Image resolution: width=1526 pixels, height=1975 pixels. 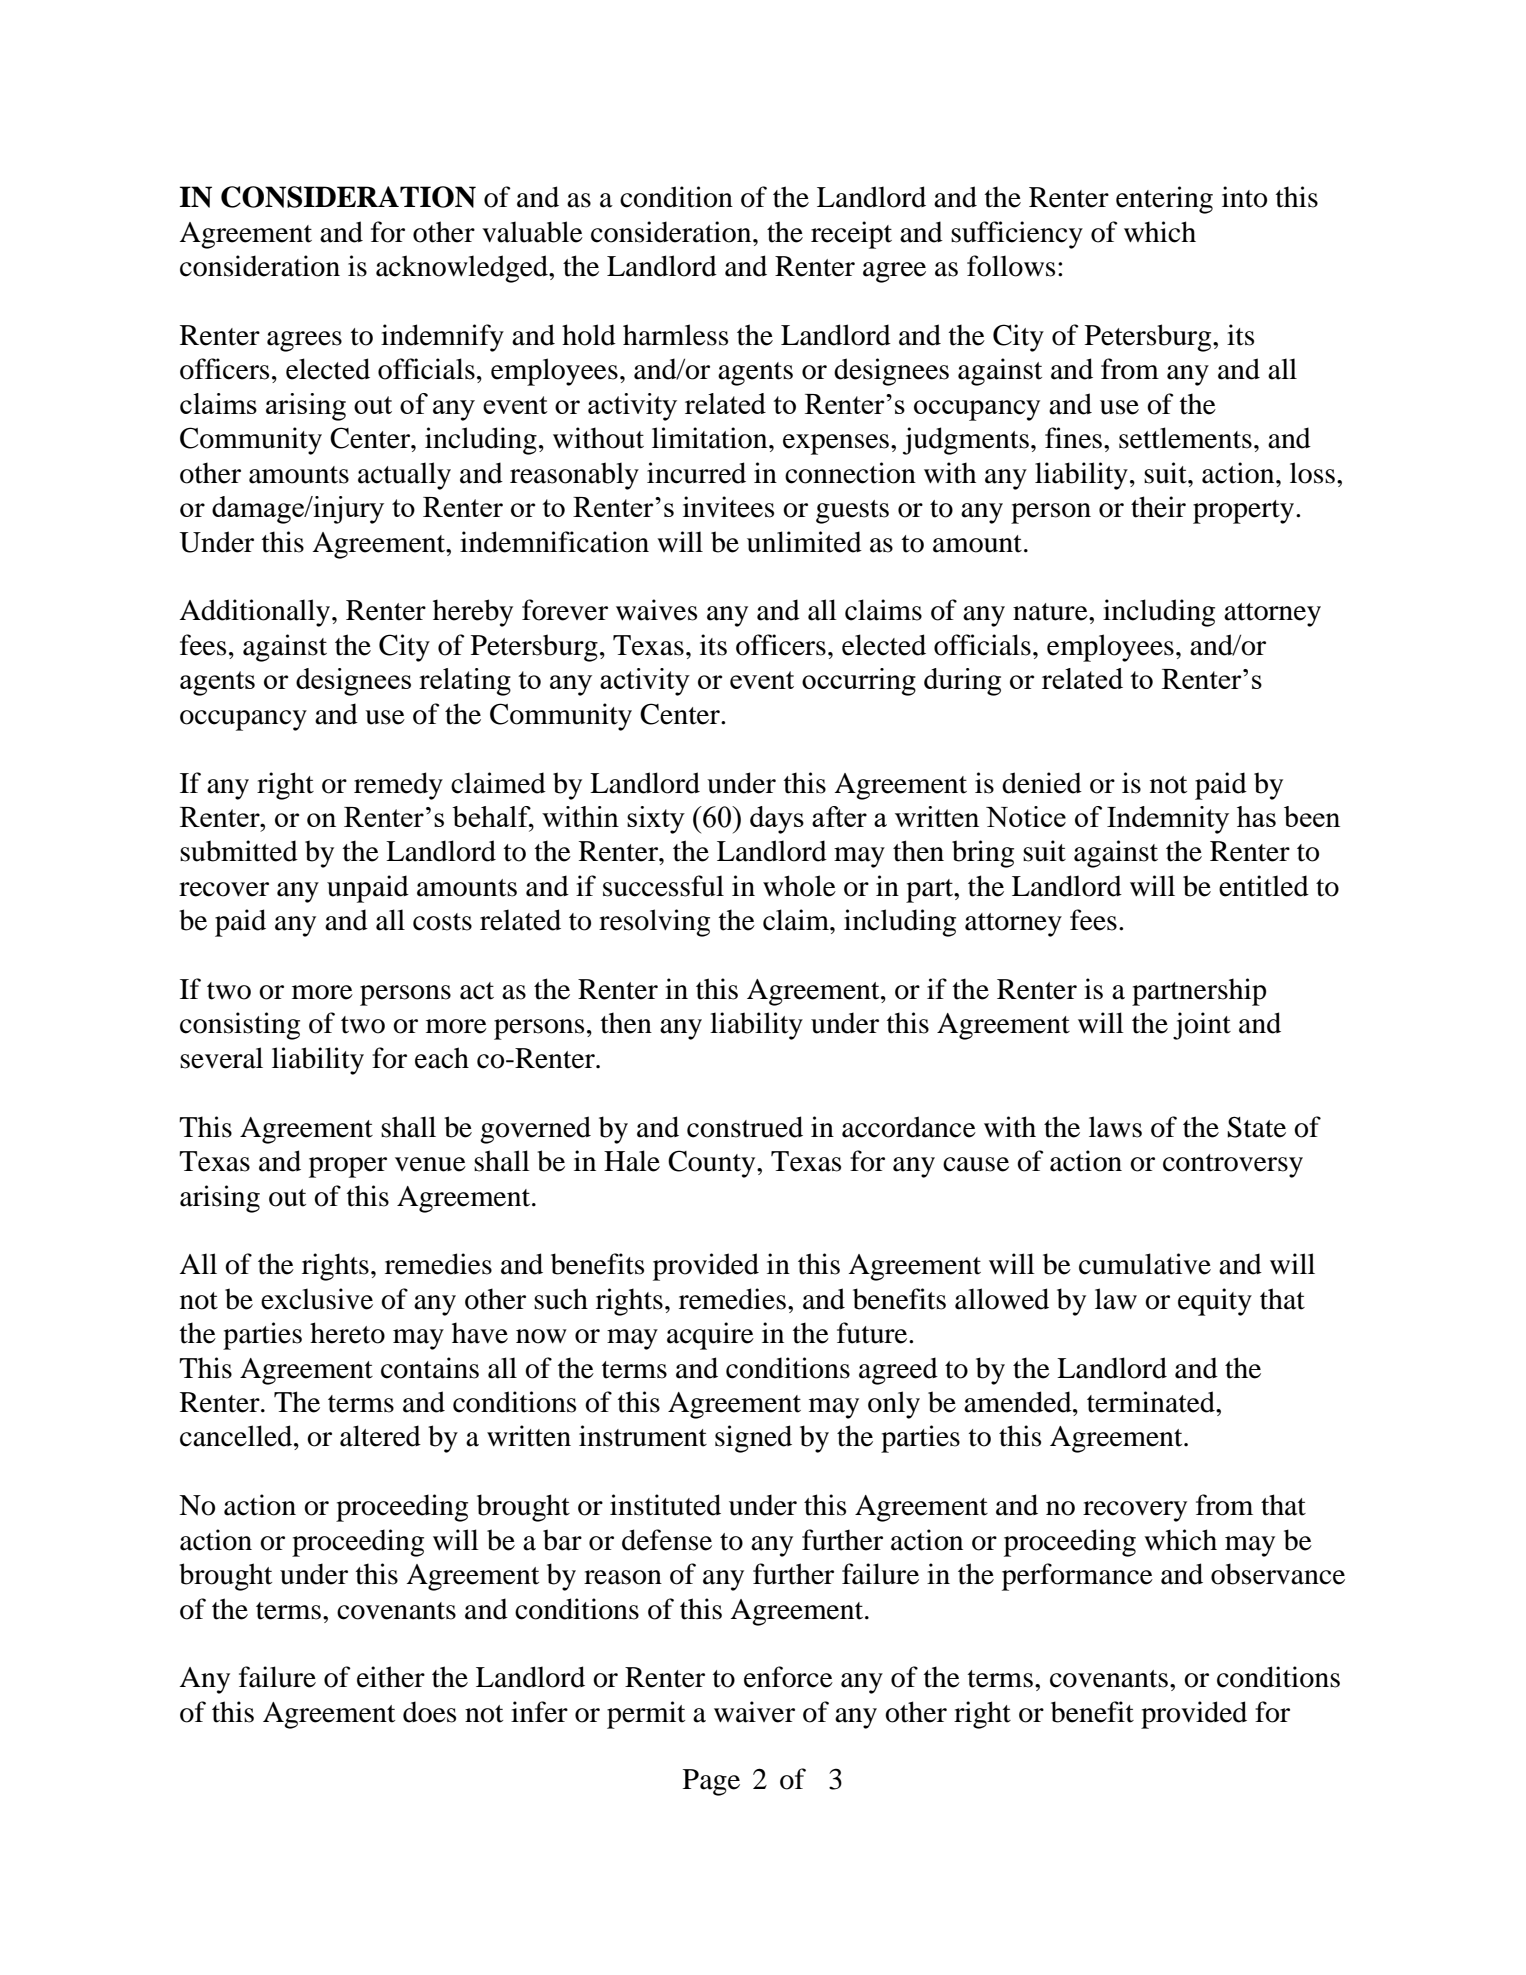 What do you see at coordinates (654, 923) in the image?
I see `resolving` at bounding box center [654, 923].
